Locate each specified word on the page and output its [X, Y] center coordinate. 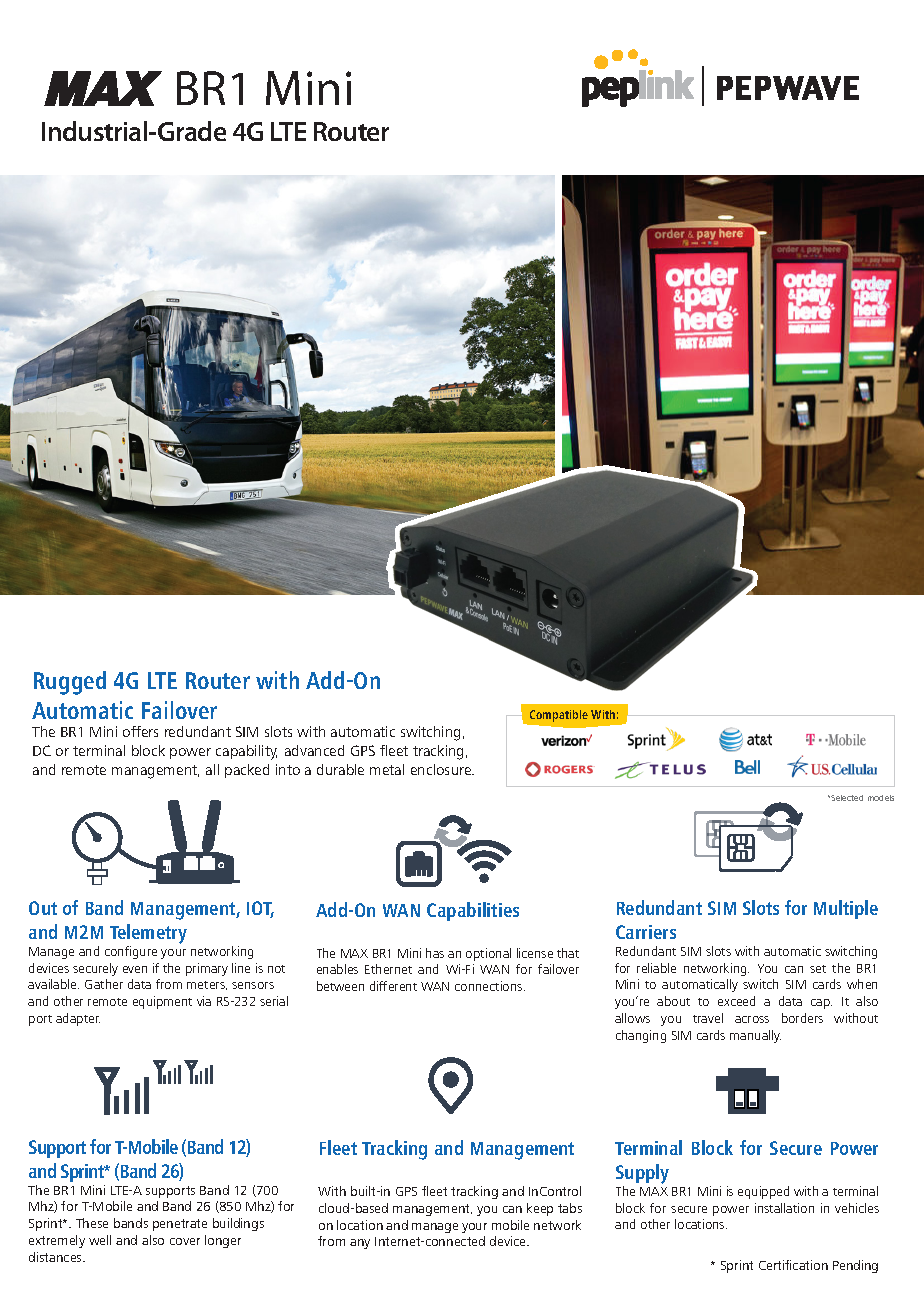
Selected [847, 798]
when [862, 984]
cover [185, 1241]
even [135, 969]
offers [140, 731]
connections [490, 986]
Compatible [559, 716]
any [360, 1244]
